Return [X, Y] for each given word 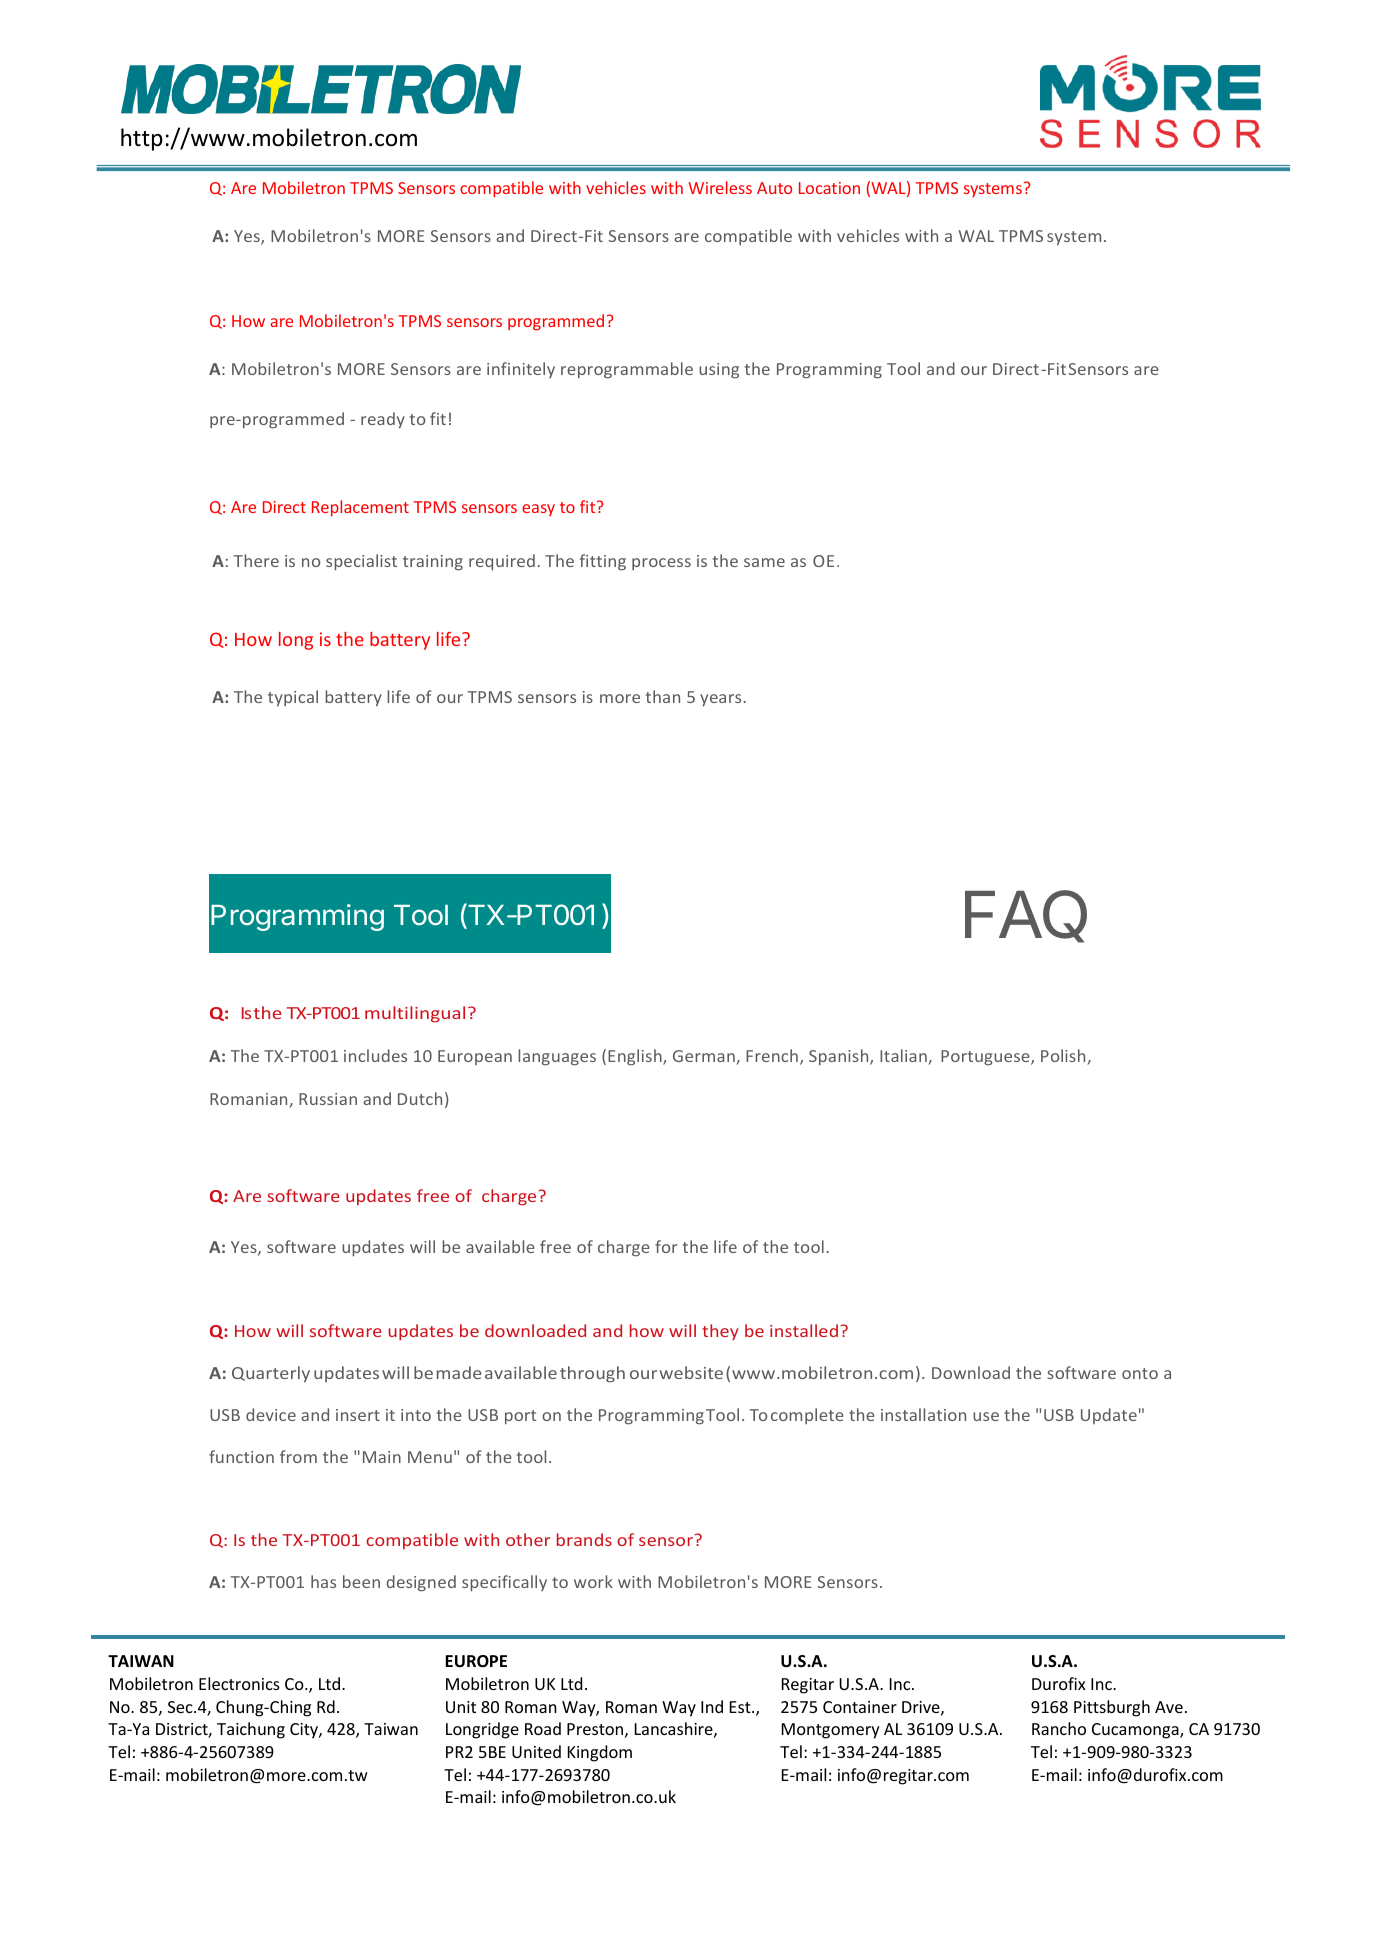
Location [829, 188]
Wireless [720, 187]
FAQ [1026, 916]
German [705, 1057]
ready [383, 420]
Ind [712, 1706]
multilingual [415, 1014]
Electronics [239, 1683]
